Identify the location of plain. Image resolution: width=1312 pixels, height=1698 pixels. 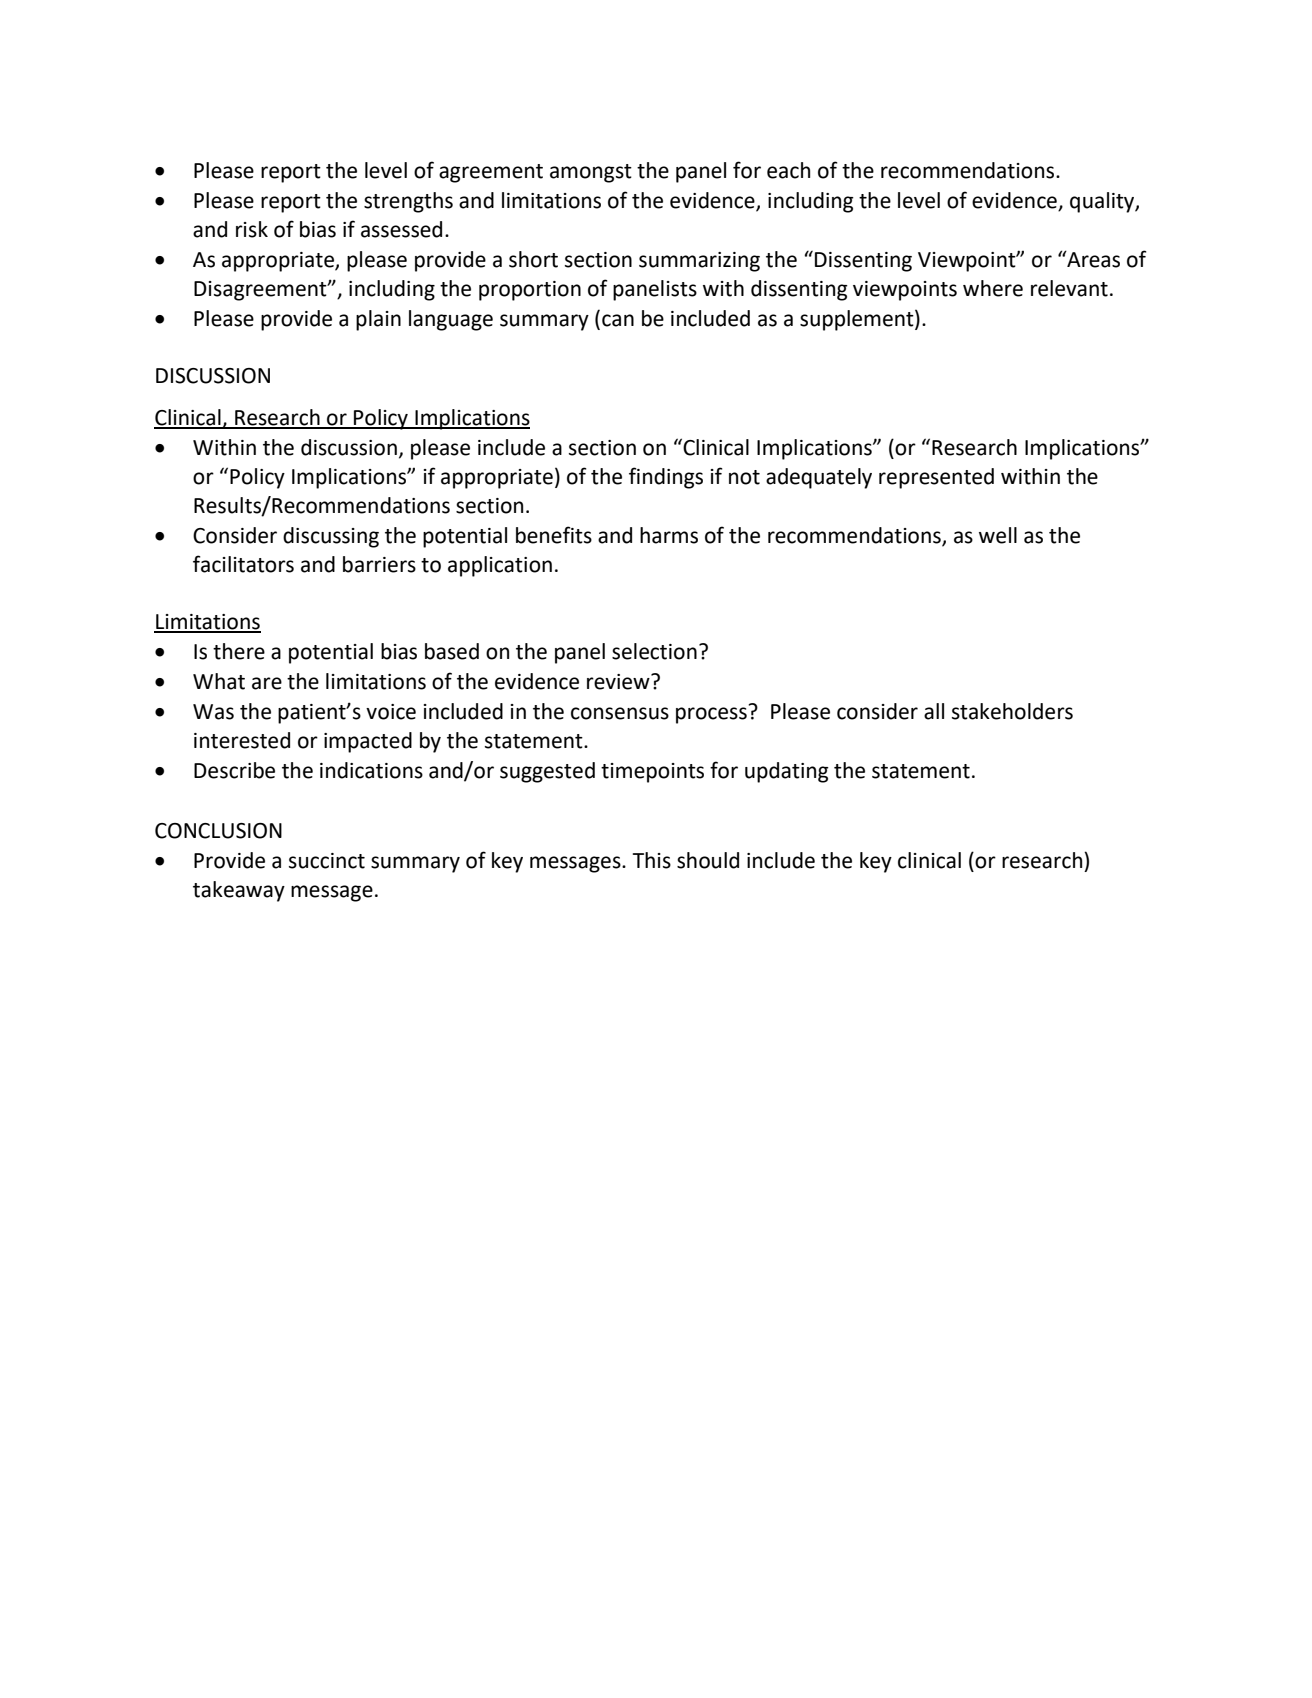
(378, 320).
